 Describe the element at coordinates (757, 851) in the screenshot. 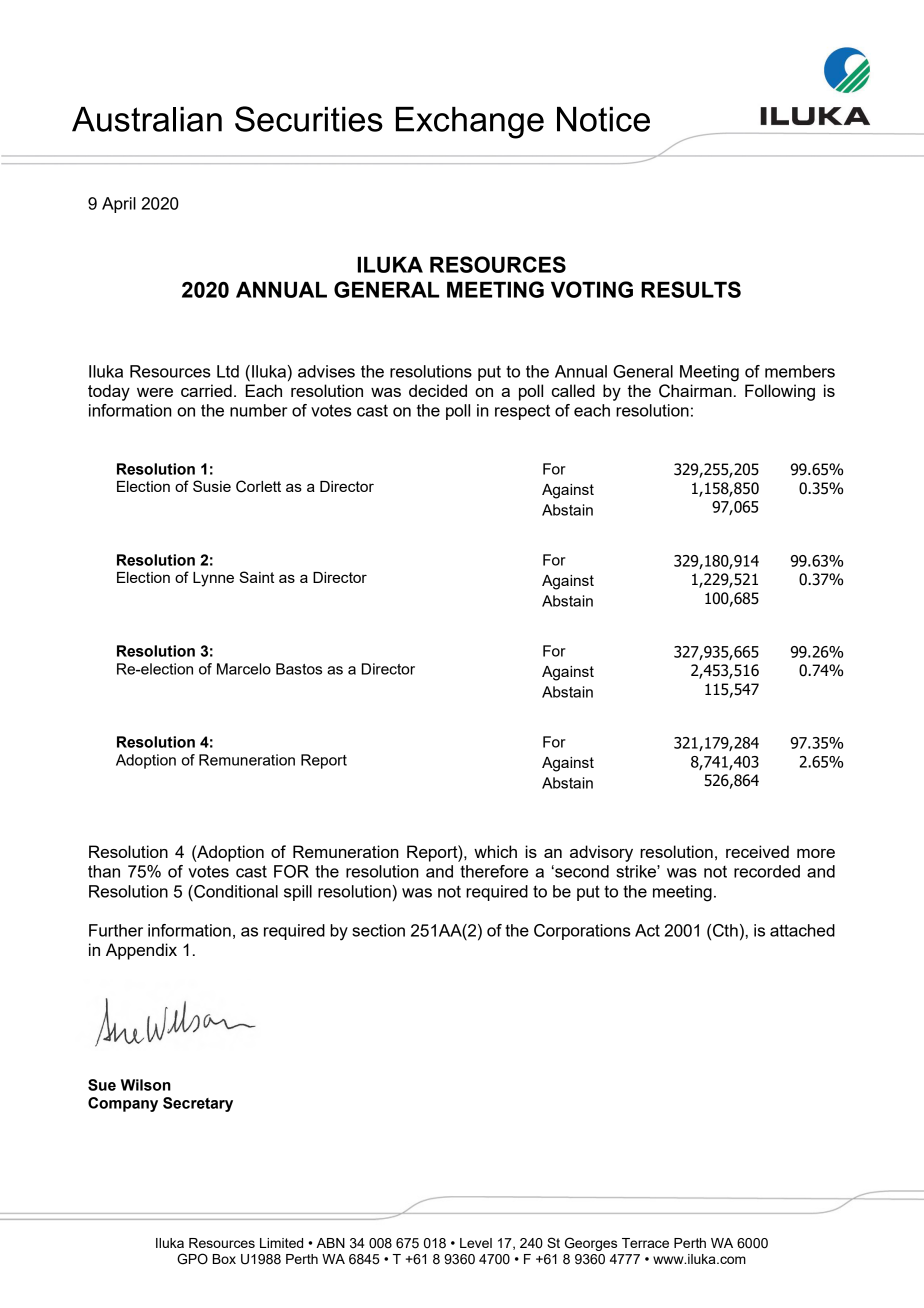

I see `received` at that location.
